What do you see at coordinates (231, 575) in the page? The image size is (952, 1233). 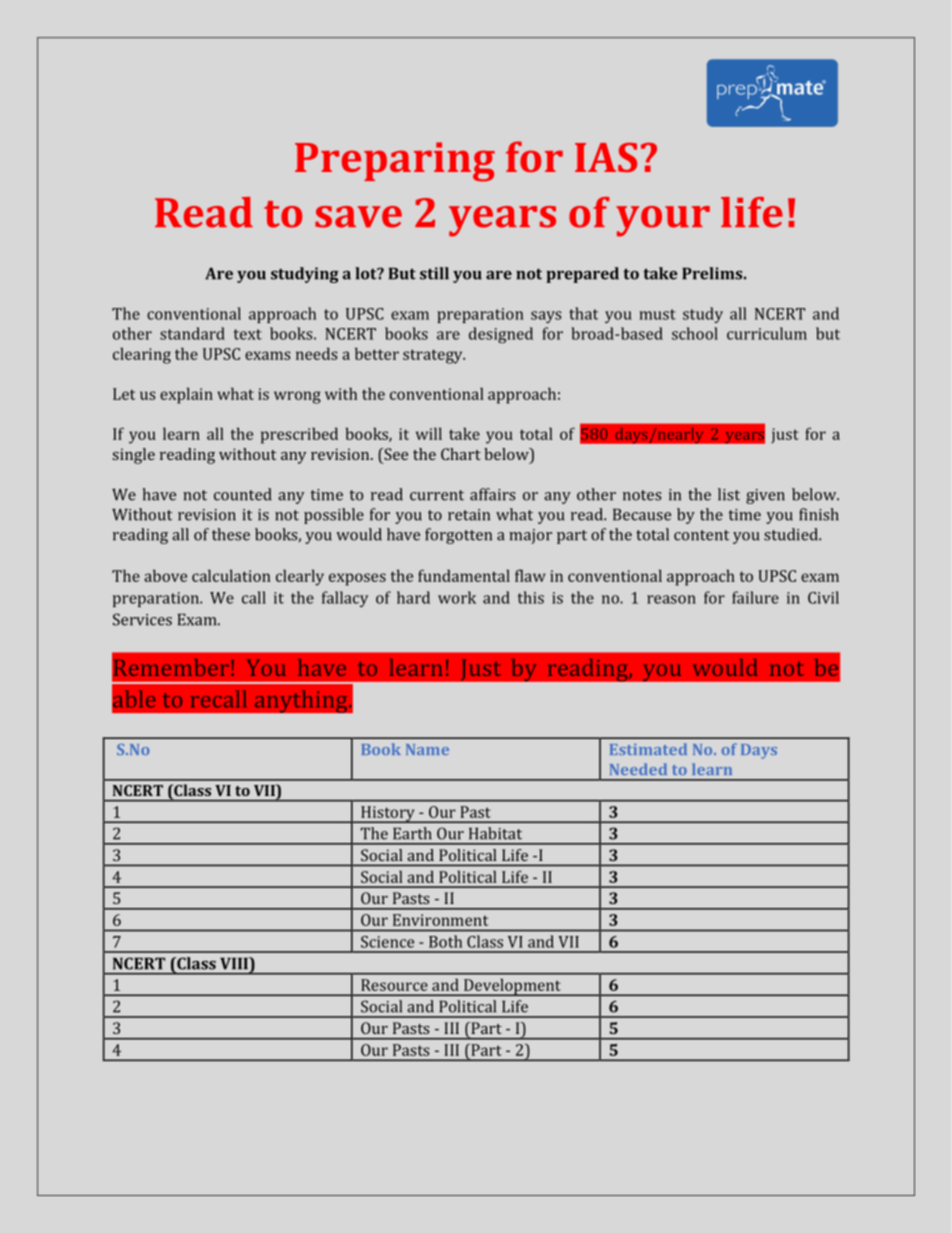 I see `calculation` at bounding box center [231, 575].
